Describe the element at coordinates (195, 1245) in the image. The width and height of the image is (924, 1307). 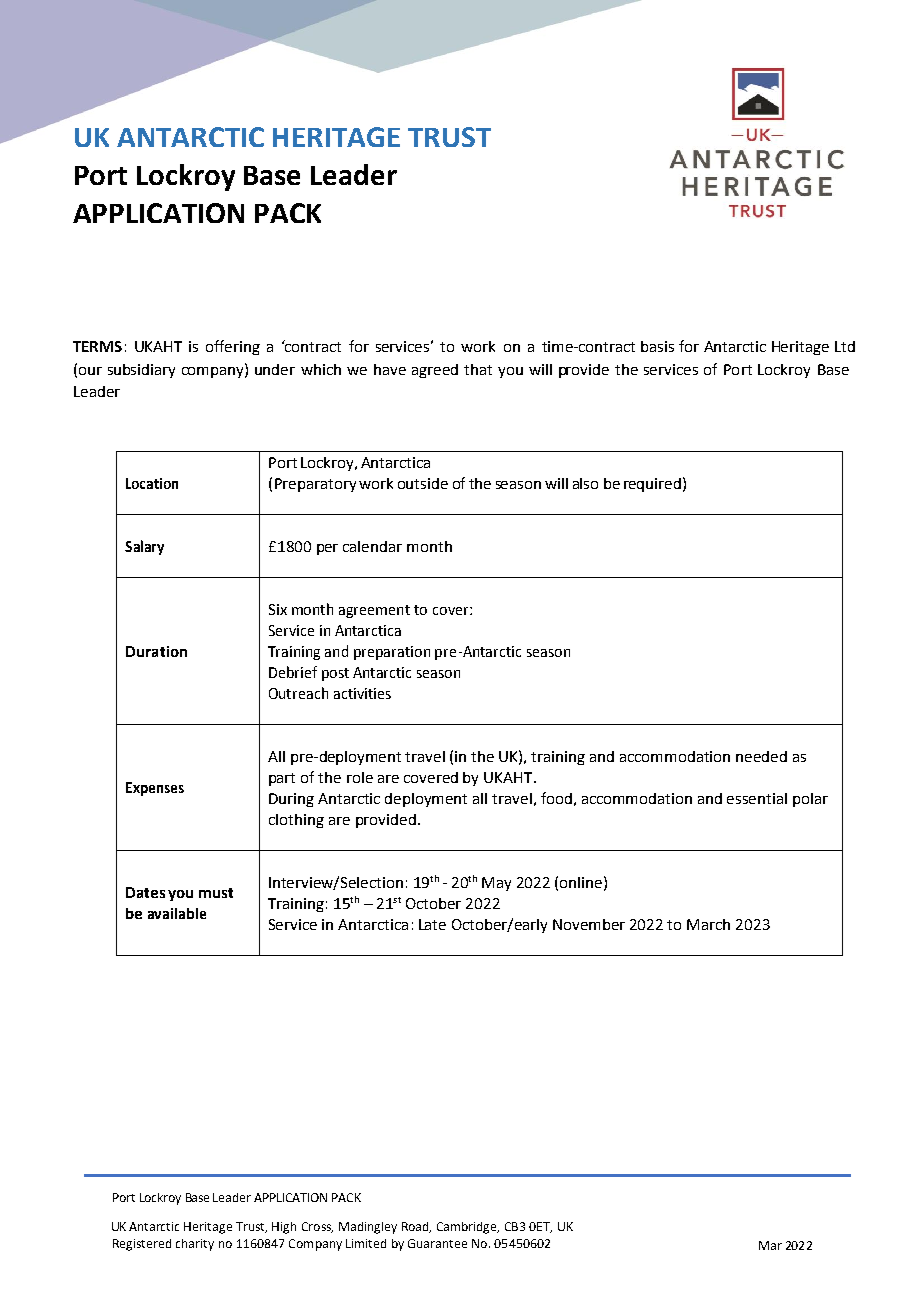
I see `charity` at that location.
